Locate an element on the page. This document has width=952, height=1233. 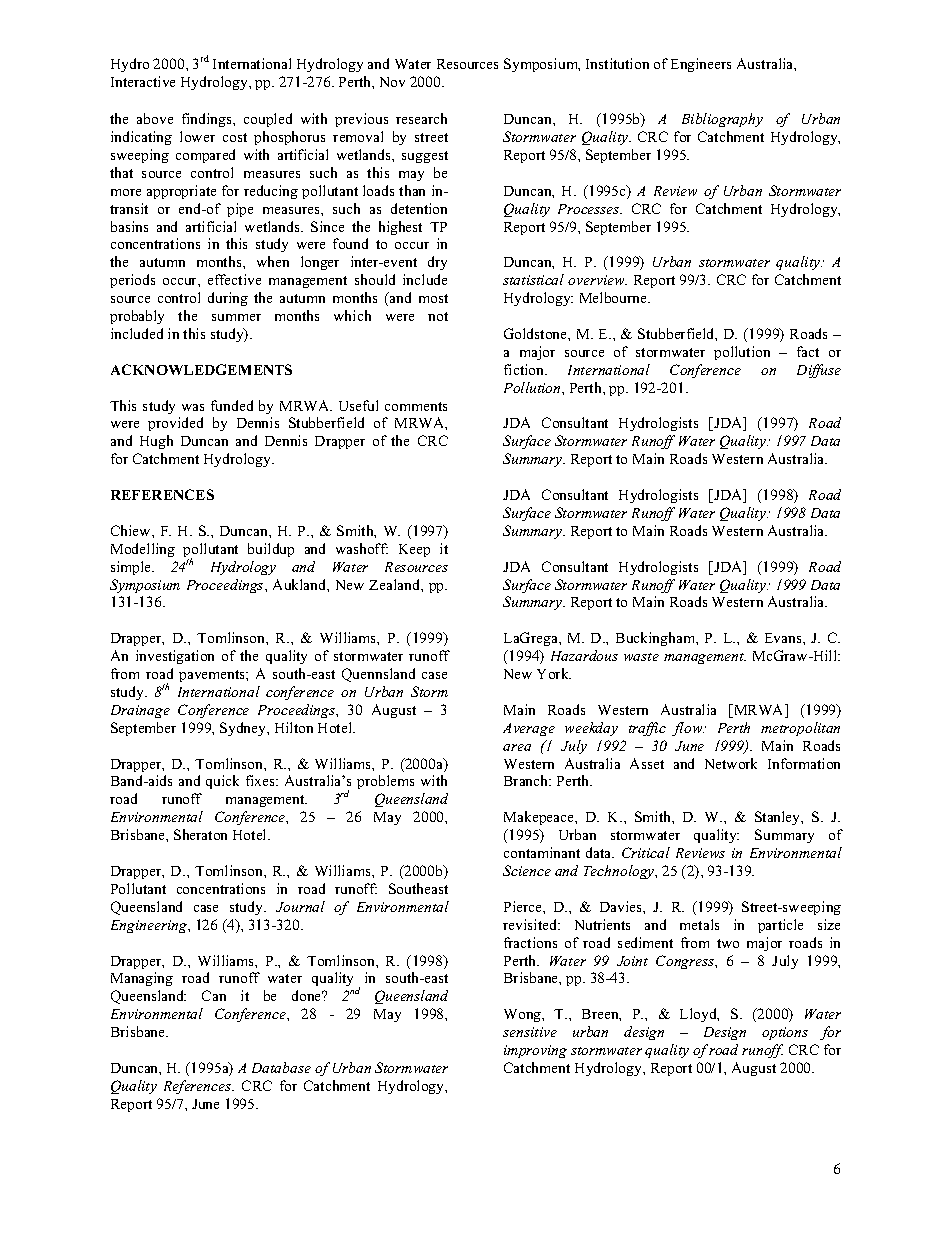
Branch is located at coordinates (527, 780).
